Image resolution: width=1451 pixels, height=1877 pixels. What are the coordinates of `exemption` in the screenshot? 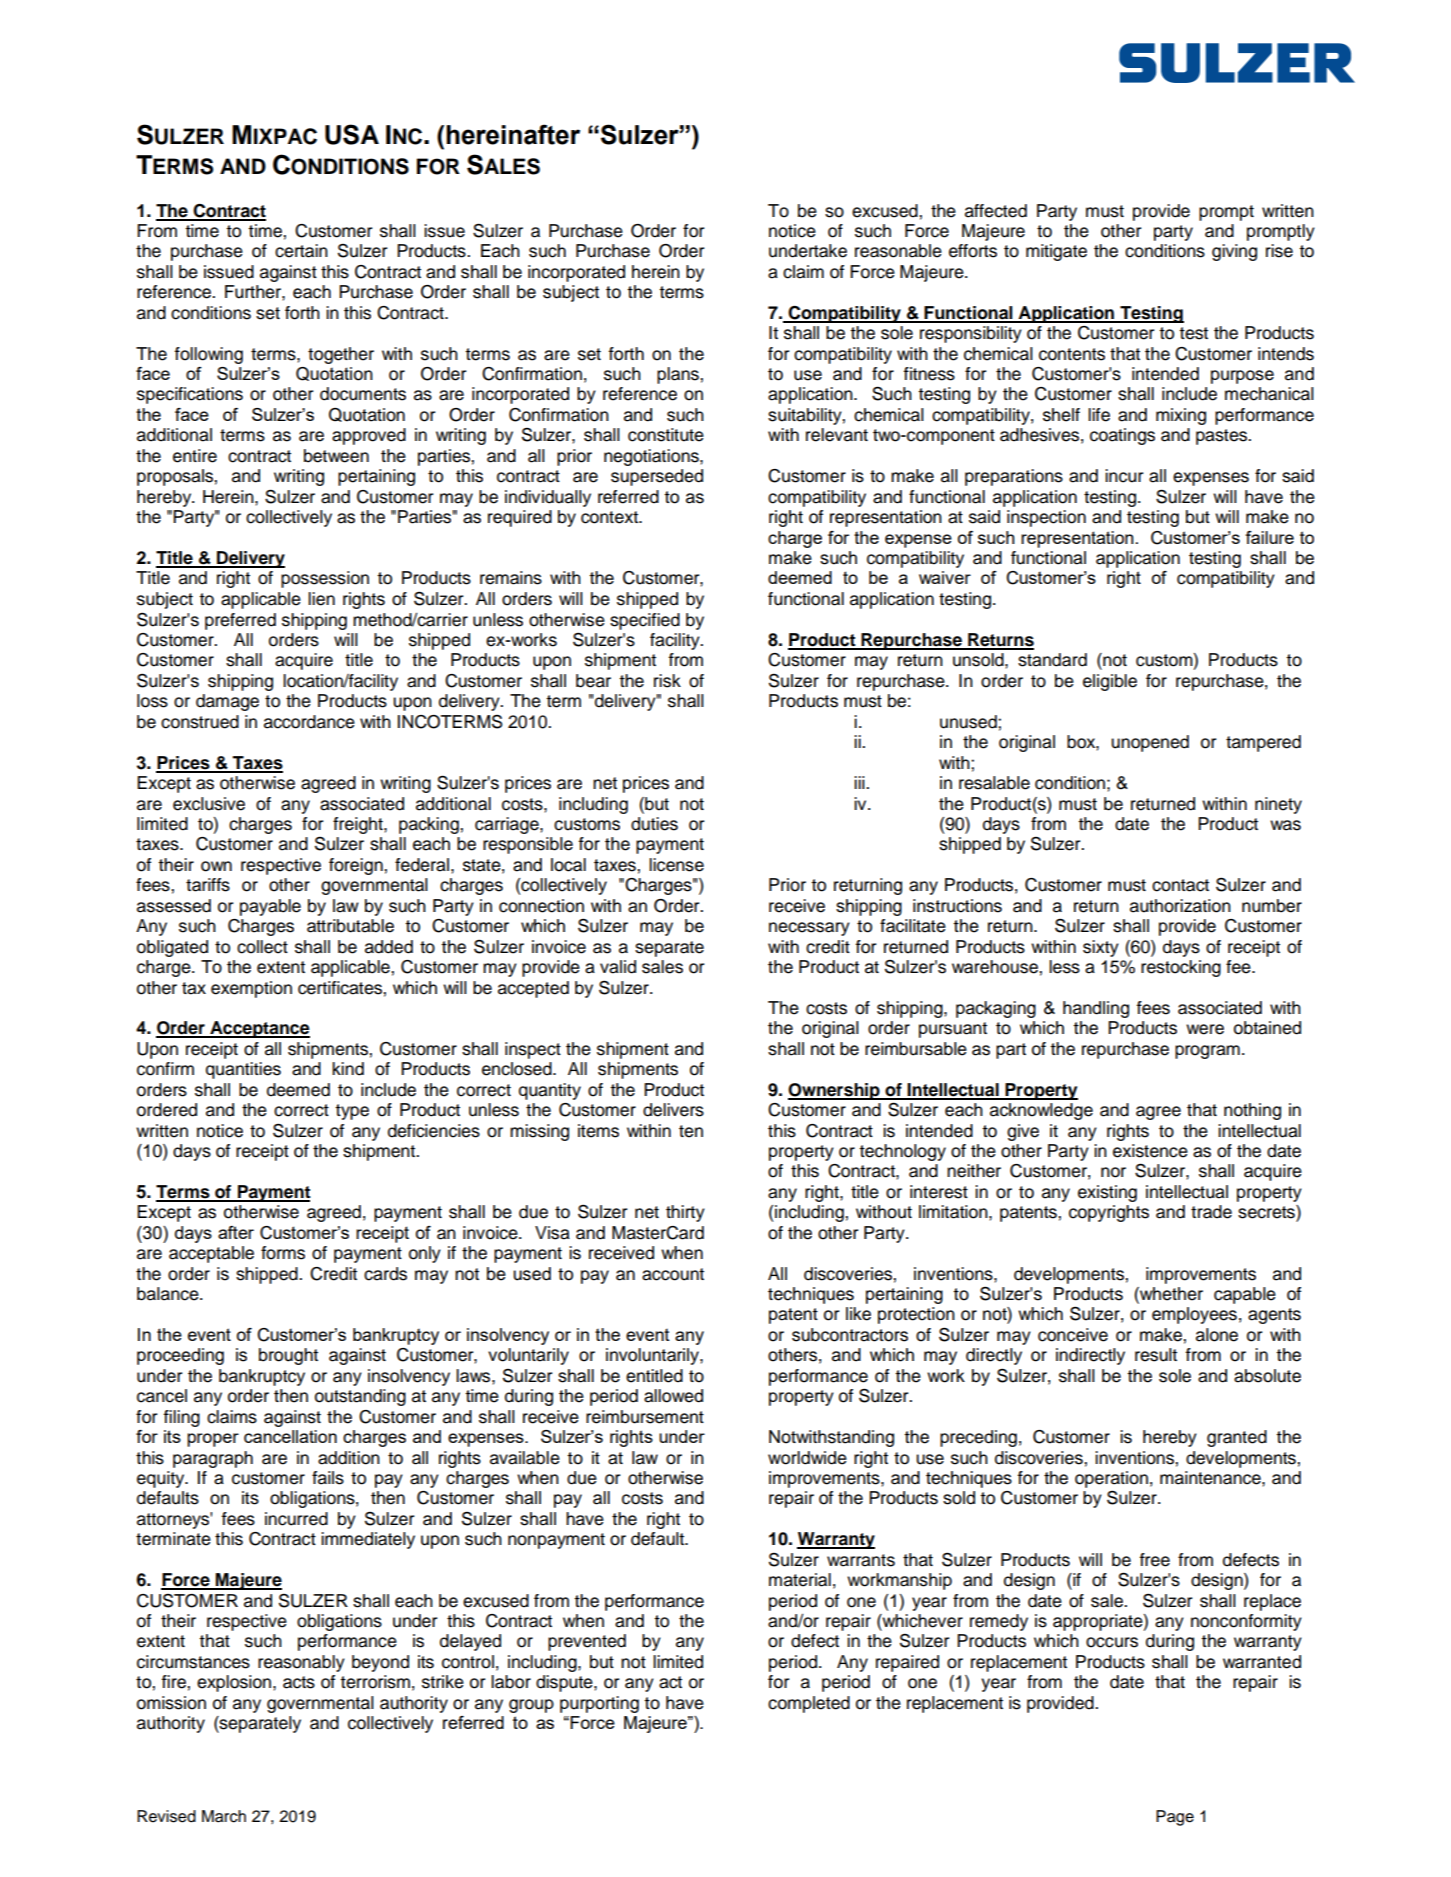 It's located at (251, 989).
